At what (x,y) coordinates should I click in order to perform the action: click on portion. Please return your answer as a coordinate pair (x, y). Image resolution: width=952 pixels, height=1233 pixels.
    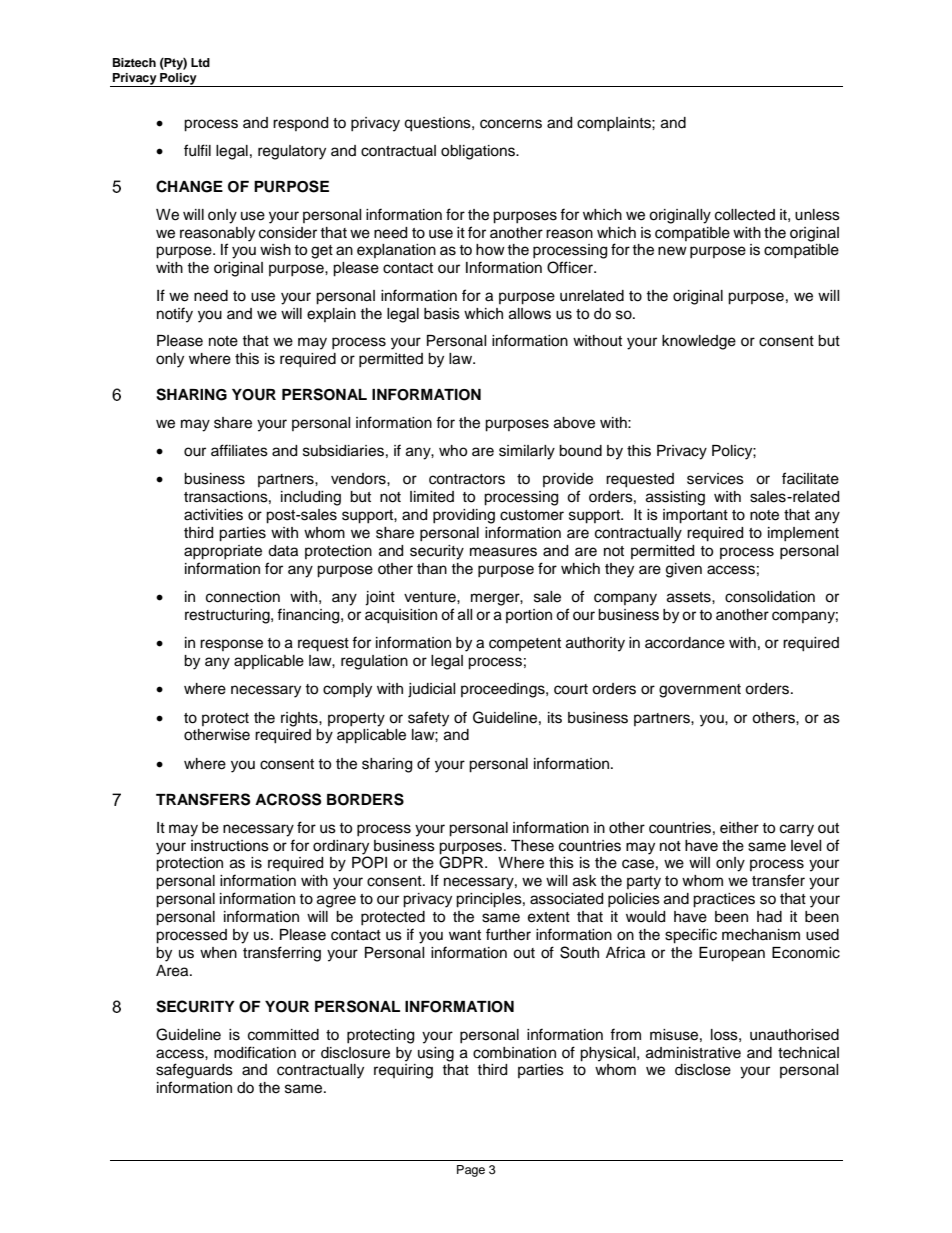
    Looking at the image, I should click on (529, 616).
